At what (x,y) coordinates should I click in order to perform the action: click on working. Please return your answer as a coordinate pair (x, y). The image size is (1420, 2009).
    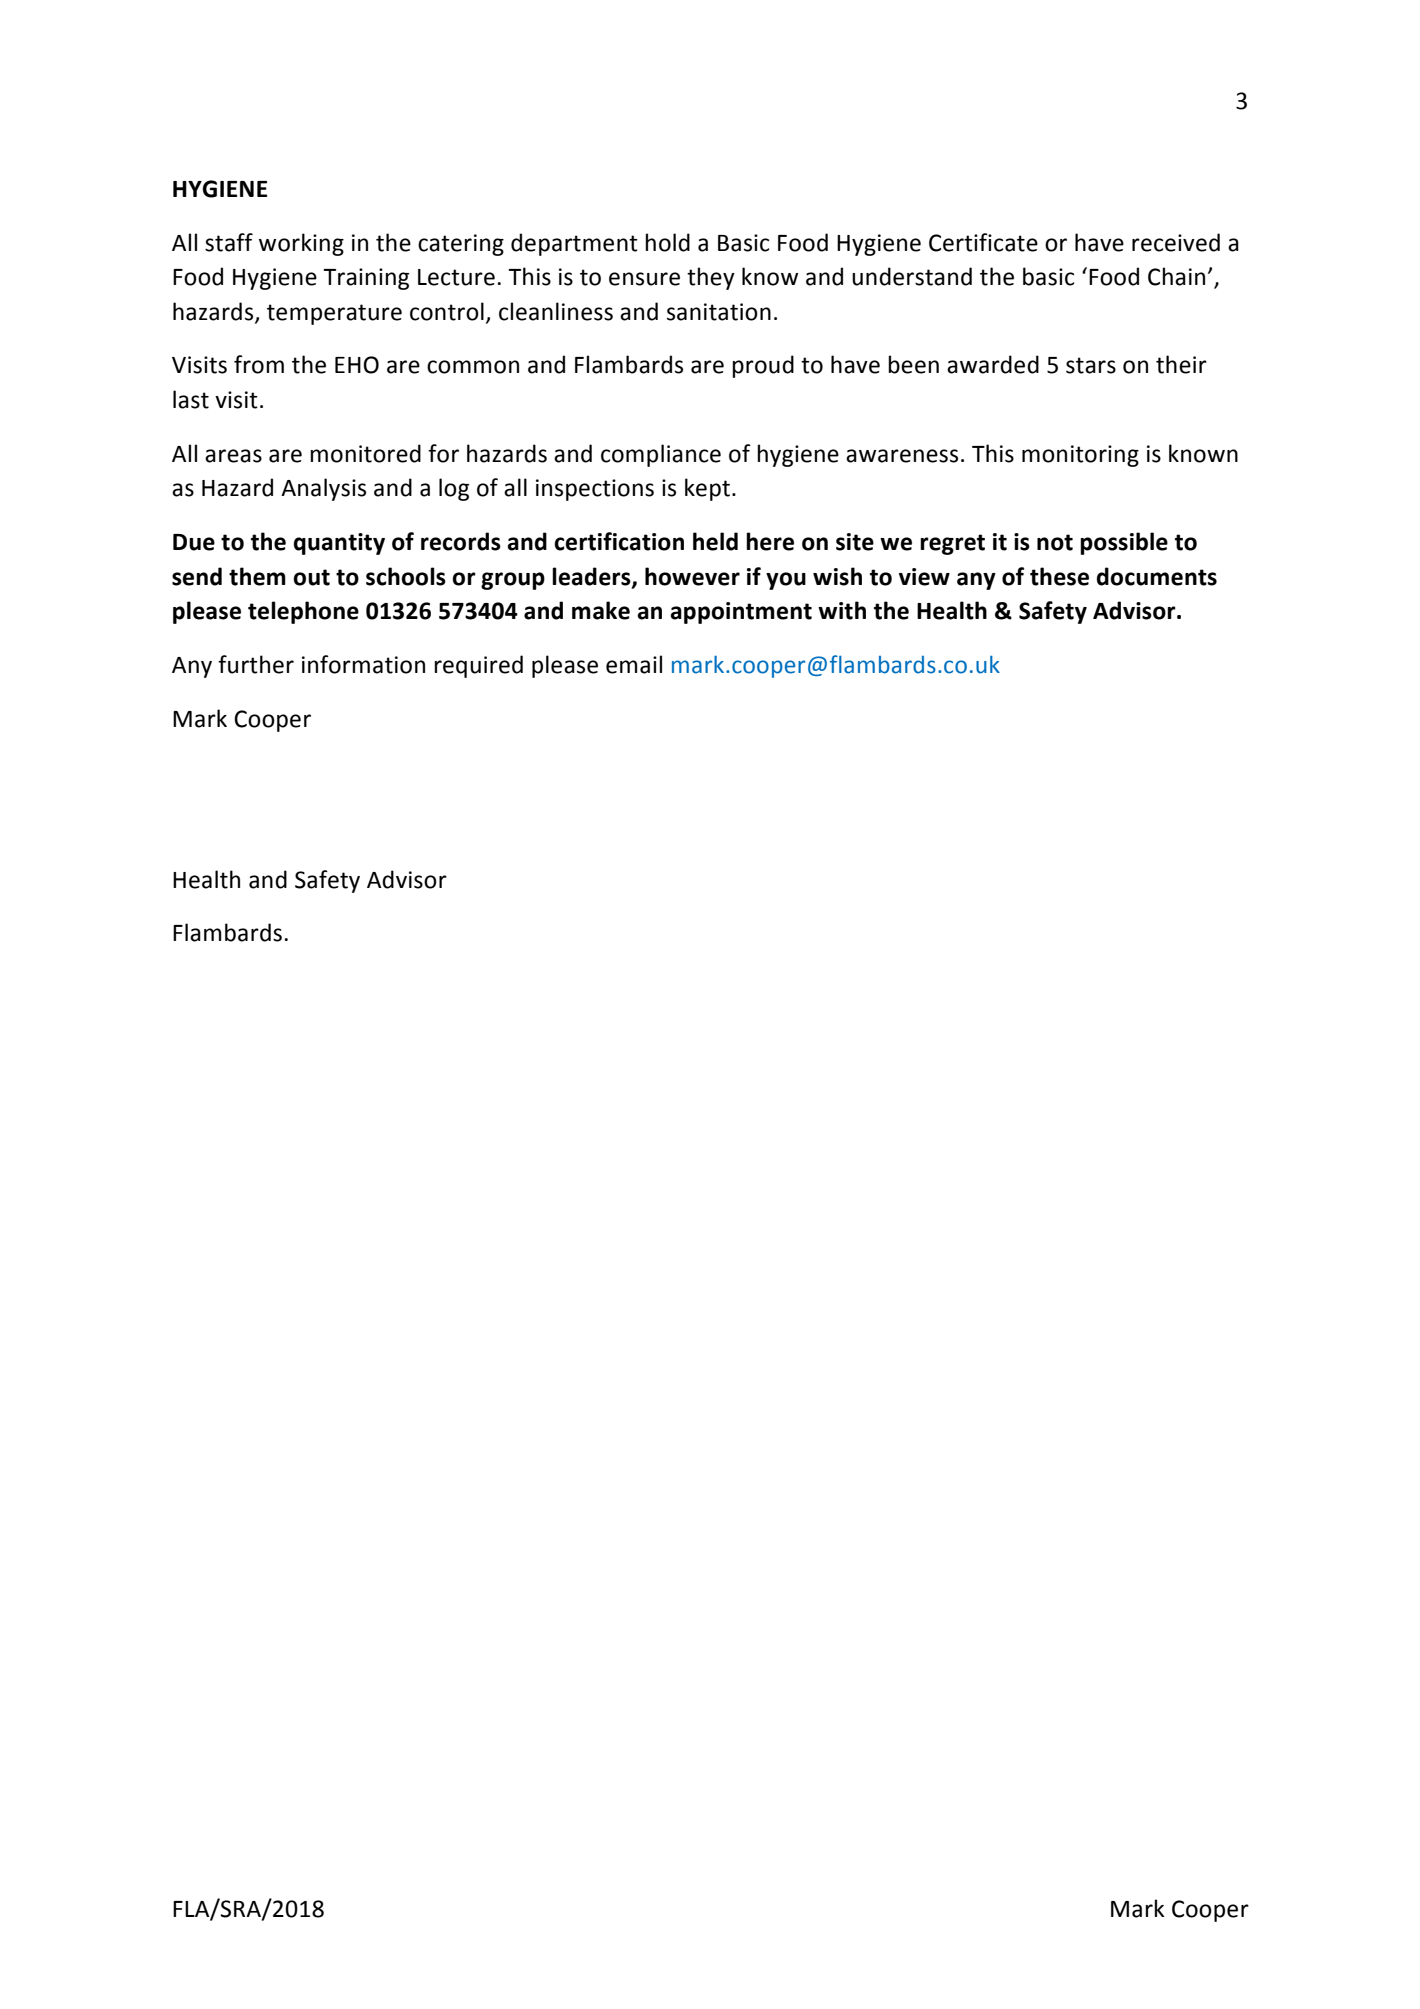
    Looking at the image, I should click on (301, 244).
